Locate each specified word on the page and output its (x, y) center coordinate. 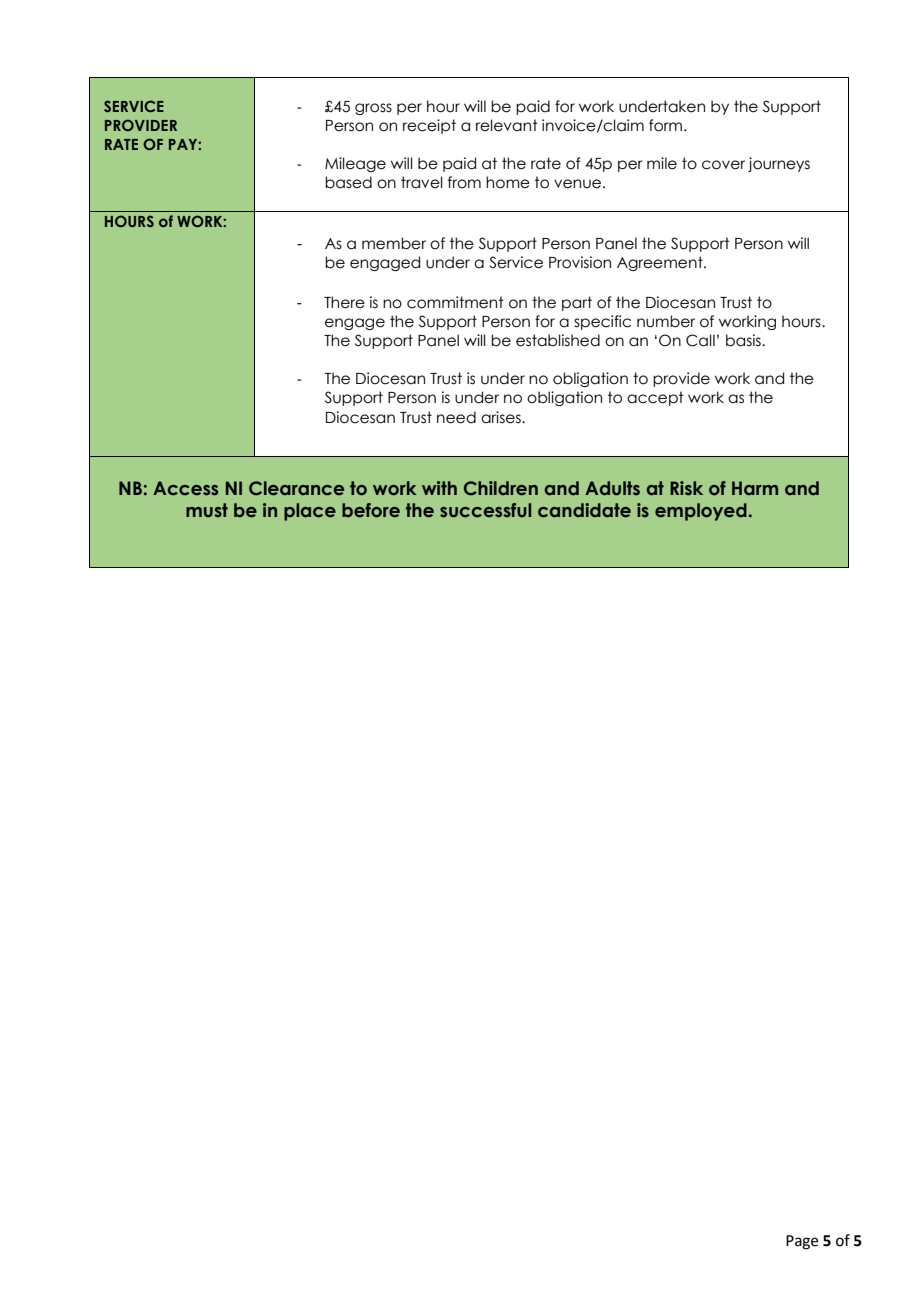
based (348, 182)
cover (723, 165)
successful (485, 510)
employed (701, 512)
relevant (507, 125)
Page (802, 1242)
